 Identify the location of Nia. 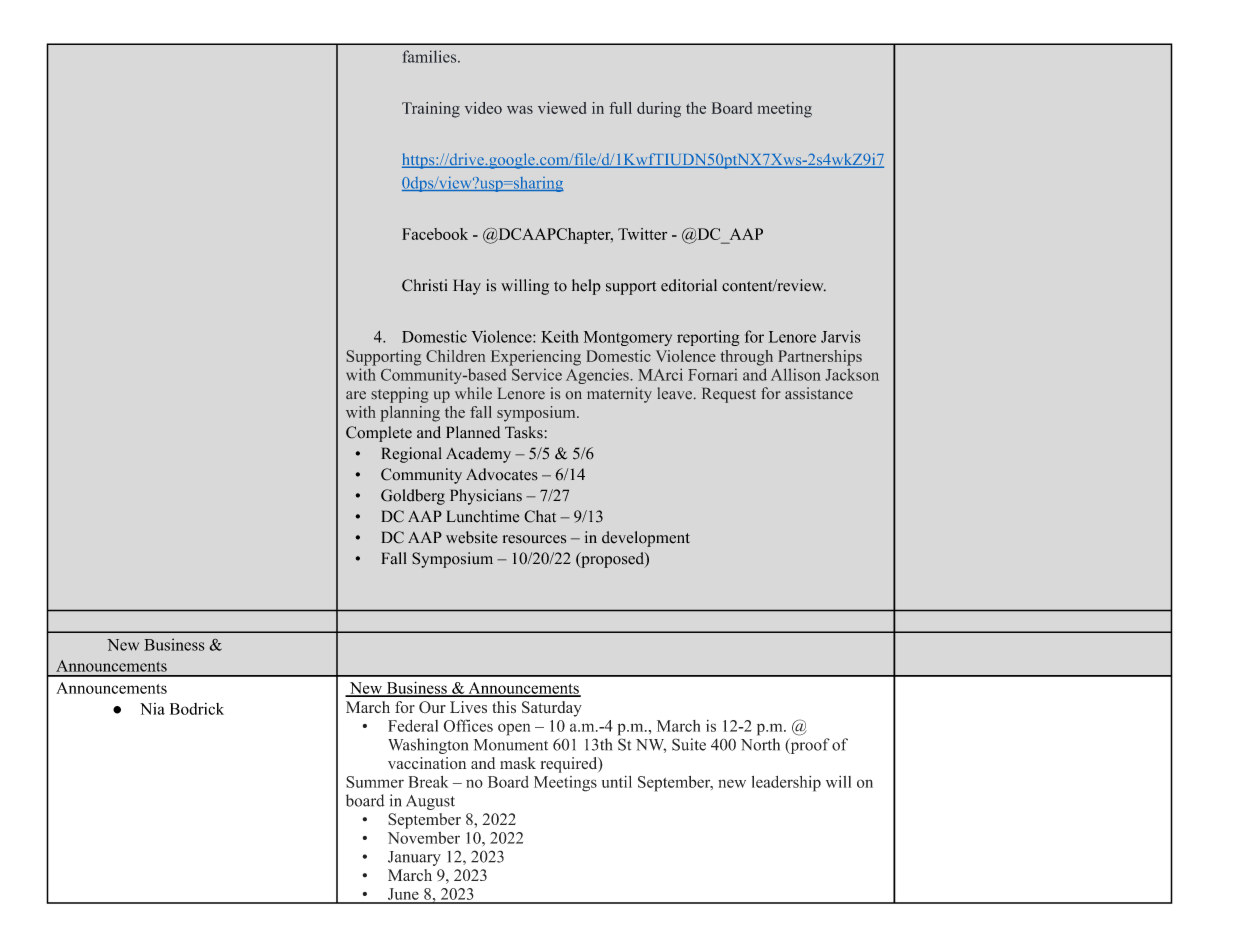
(152, 709).
